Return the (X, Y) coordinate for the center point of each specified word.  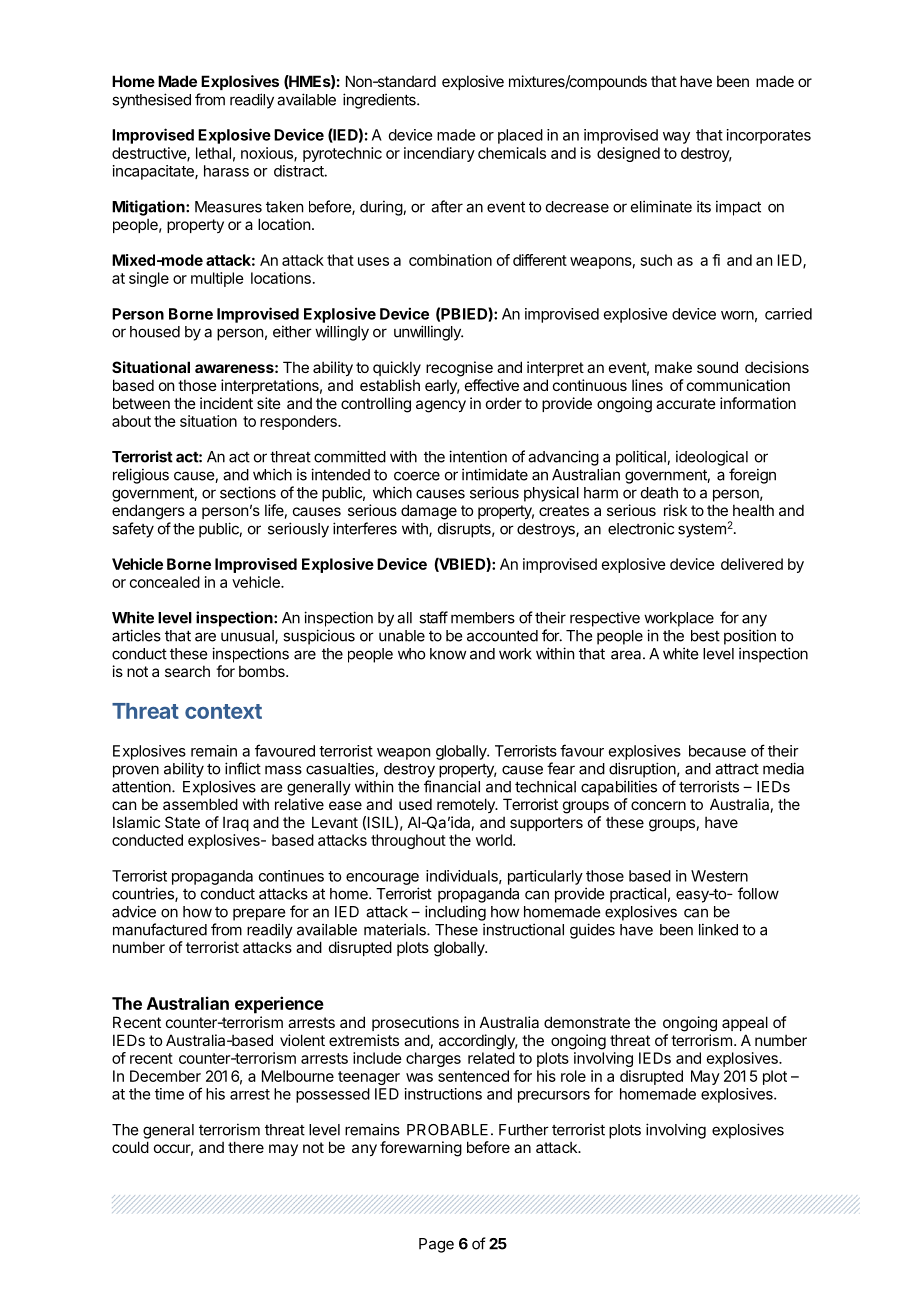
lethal (213, 153)
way (676, 138)
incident (226, 403)
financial (452, 786)
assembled (200, 804)
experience (279, 1005)
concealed (165, 582)
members (483, 618)
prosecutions (415, 1023)
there (246, 1147)
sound (717, 367)
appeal (745, 1023)
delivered (752, 564)
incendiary (439, 154)
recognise (459, 369)
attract (737, 769)
